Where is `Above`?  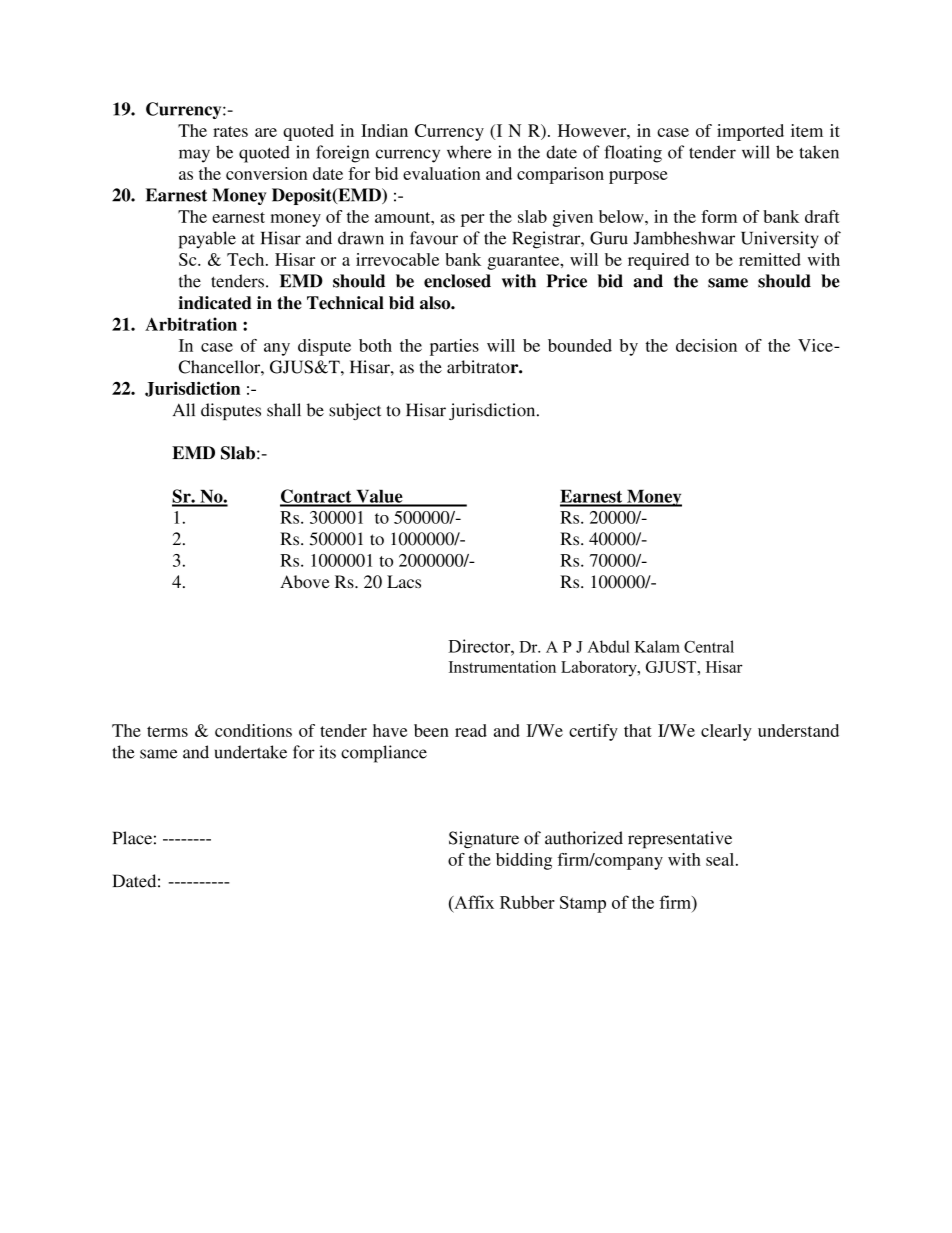 Above is located at coordinates (305, 581).
